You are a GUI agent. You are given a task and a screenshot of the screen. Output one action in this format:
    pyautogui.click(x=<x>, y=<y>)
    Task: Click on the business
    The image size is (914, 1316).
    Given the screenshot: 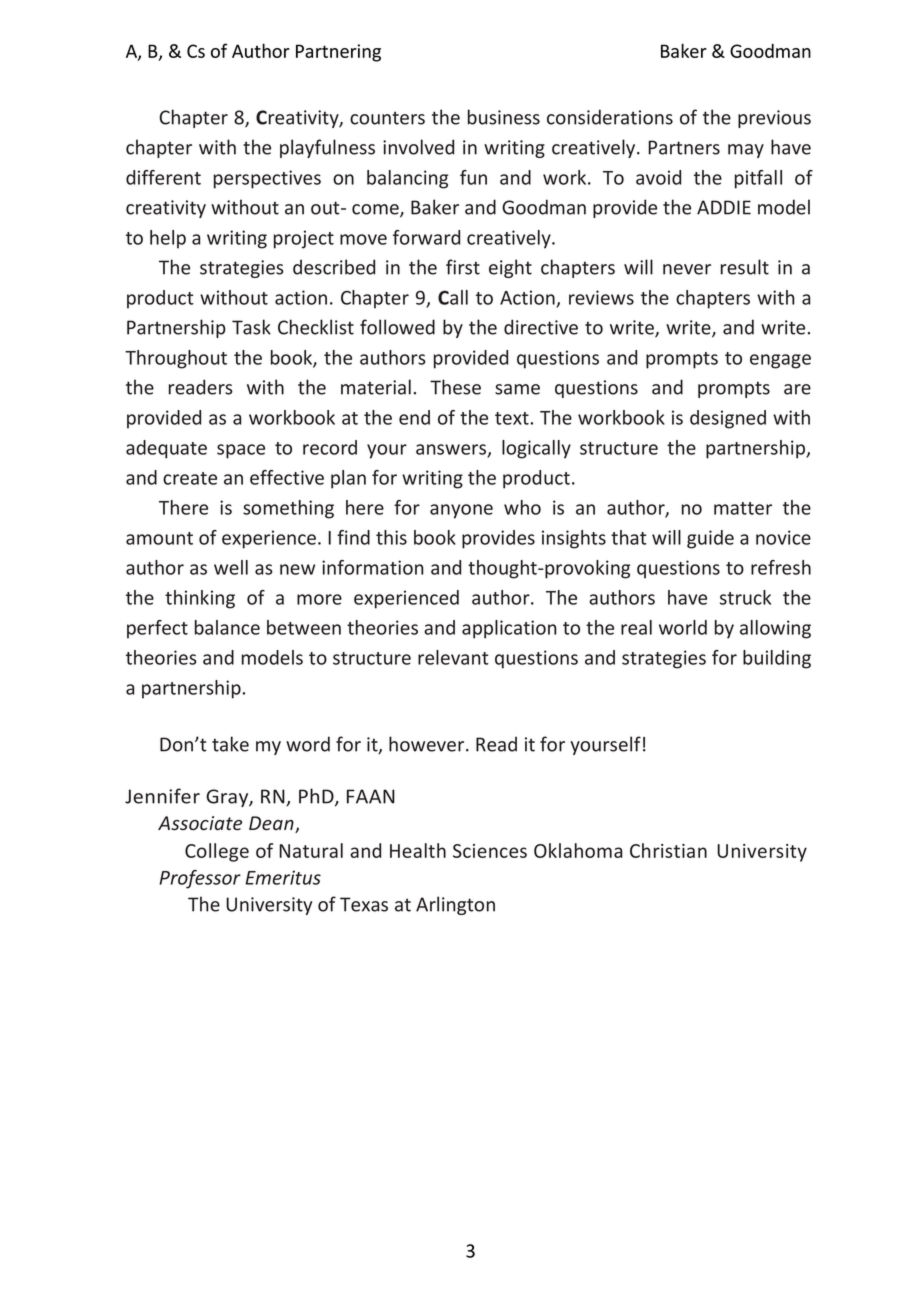 What is the action you would take?
    pyautogui.click(x=504, y=117)
